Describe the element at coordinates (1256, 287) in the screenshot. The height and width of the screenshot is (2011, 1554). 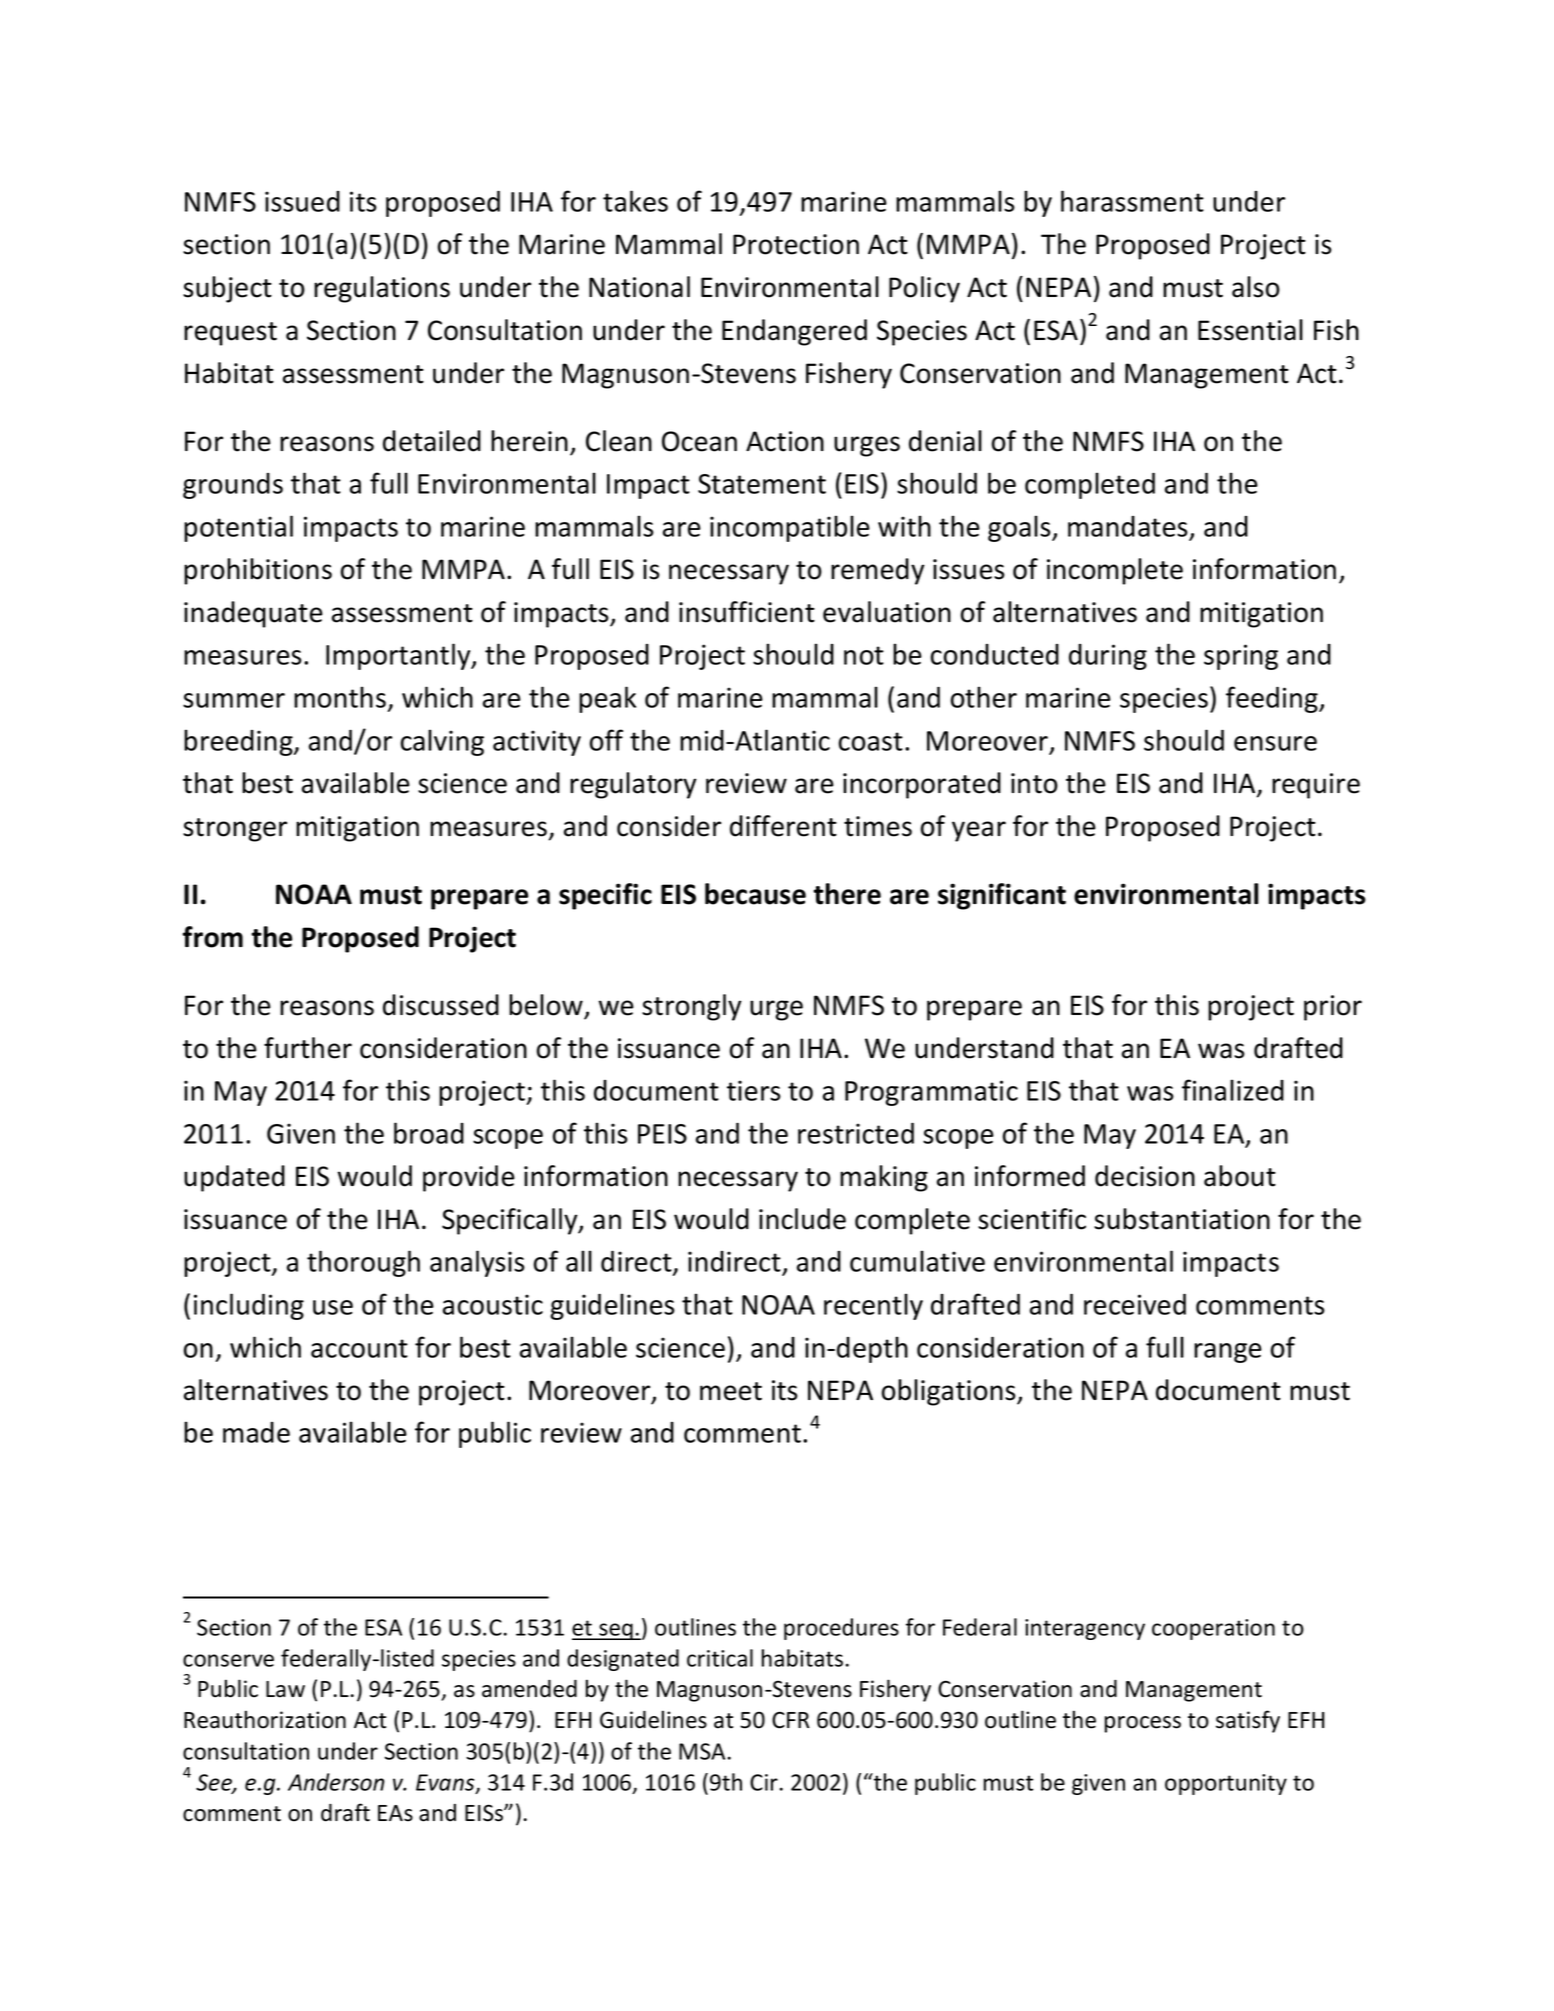
I see `also` at that location.
